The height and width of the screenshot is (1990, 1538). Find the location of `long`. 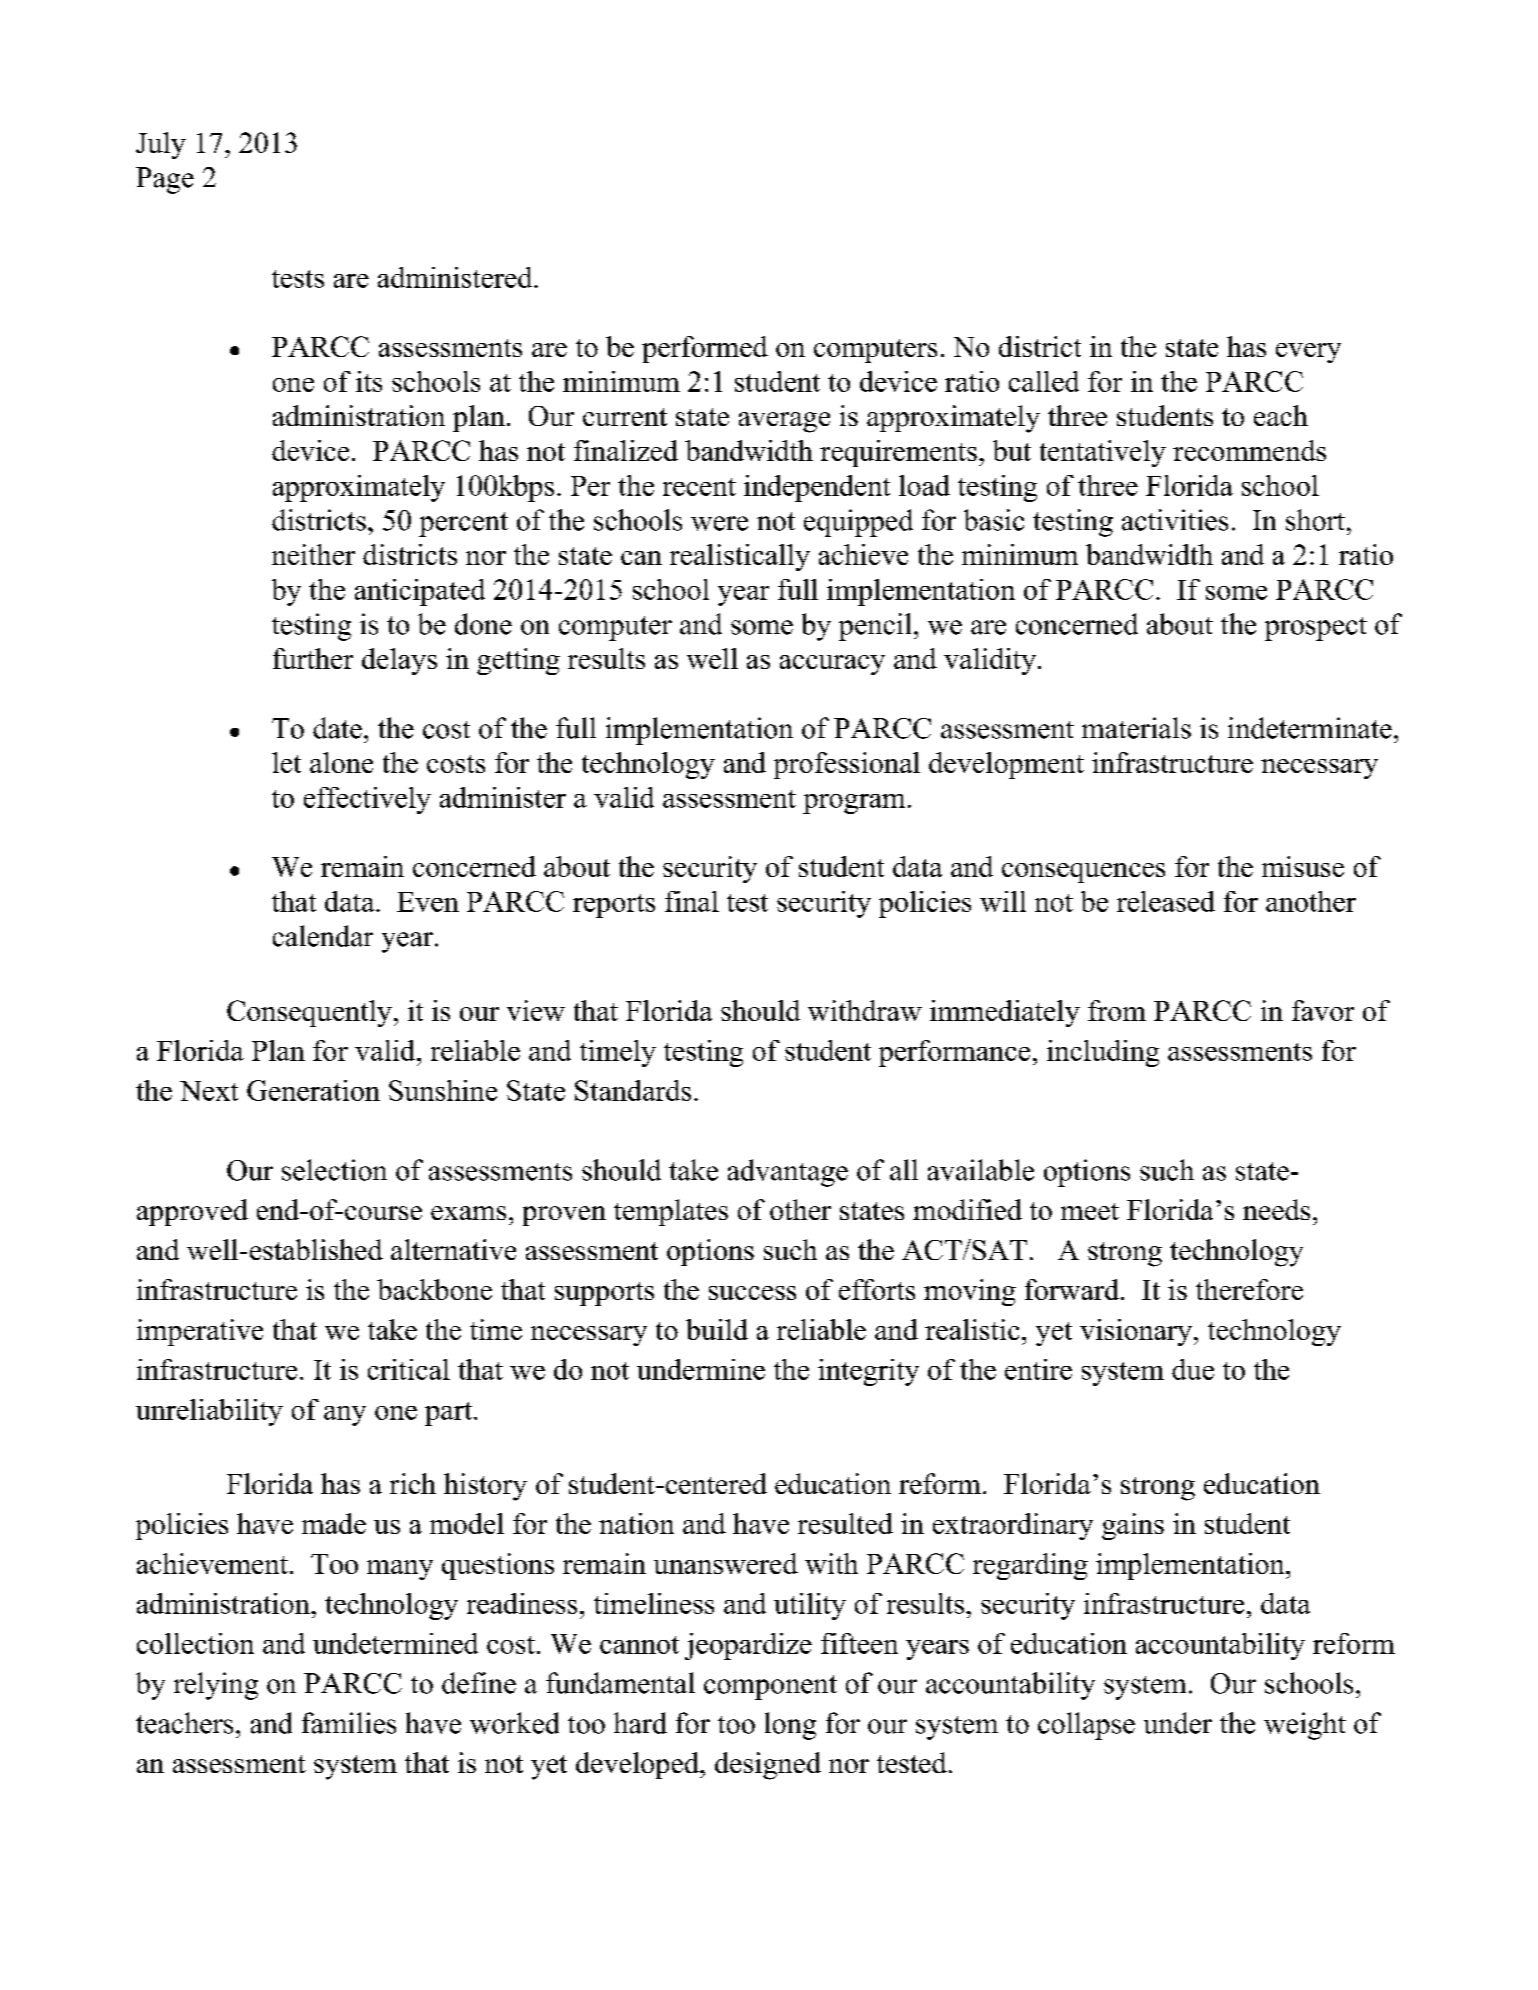

long is located at coordinates (790, 1726).
